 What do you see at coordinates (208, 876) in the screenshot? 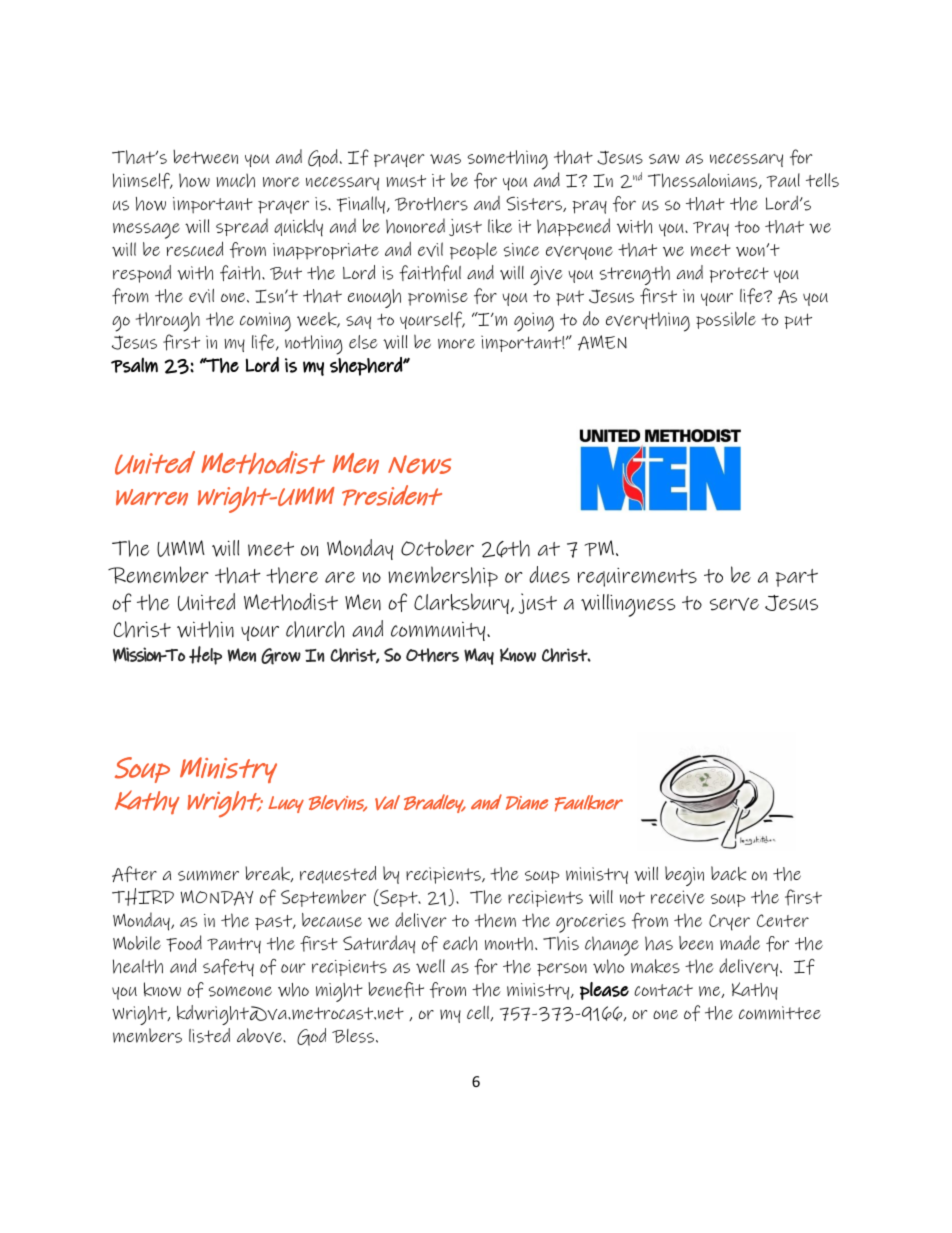
I see `summer` at bounding box center [208, 876].
